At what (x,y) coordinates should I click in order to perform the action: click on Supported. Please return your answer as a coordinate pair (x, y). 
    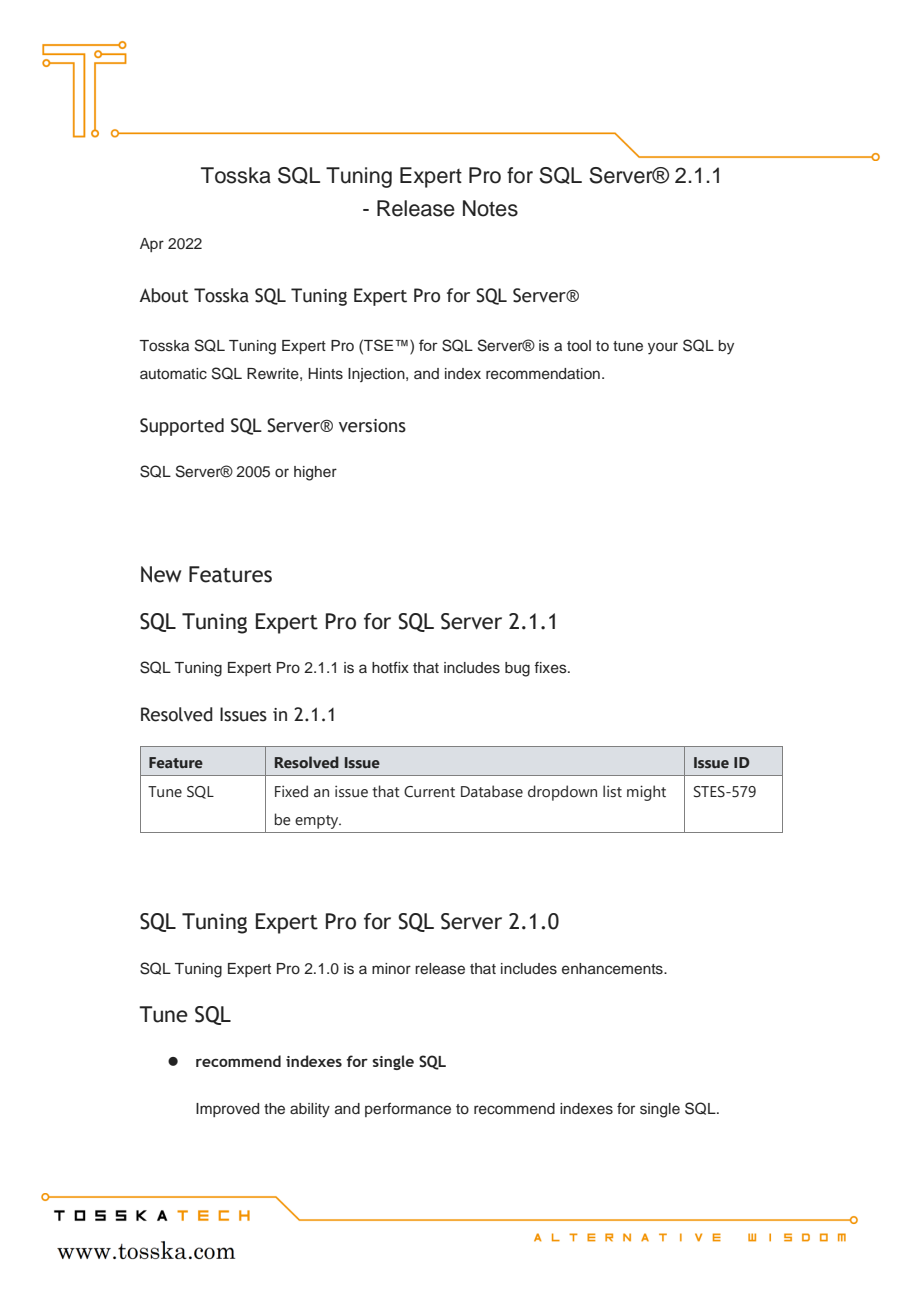
    Looking at the image, I should click on (182, 427).
